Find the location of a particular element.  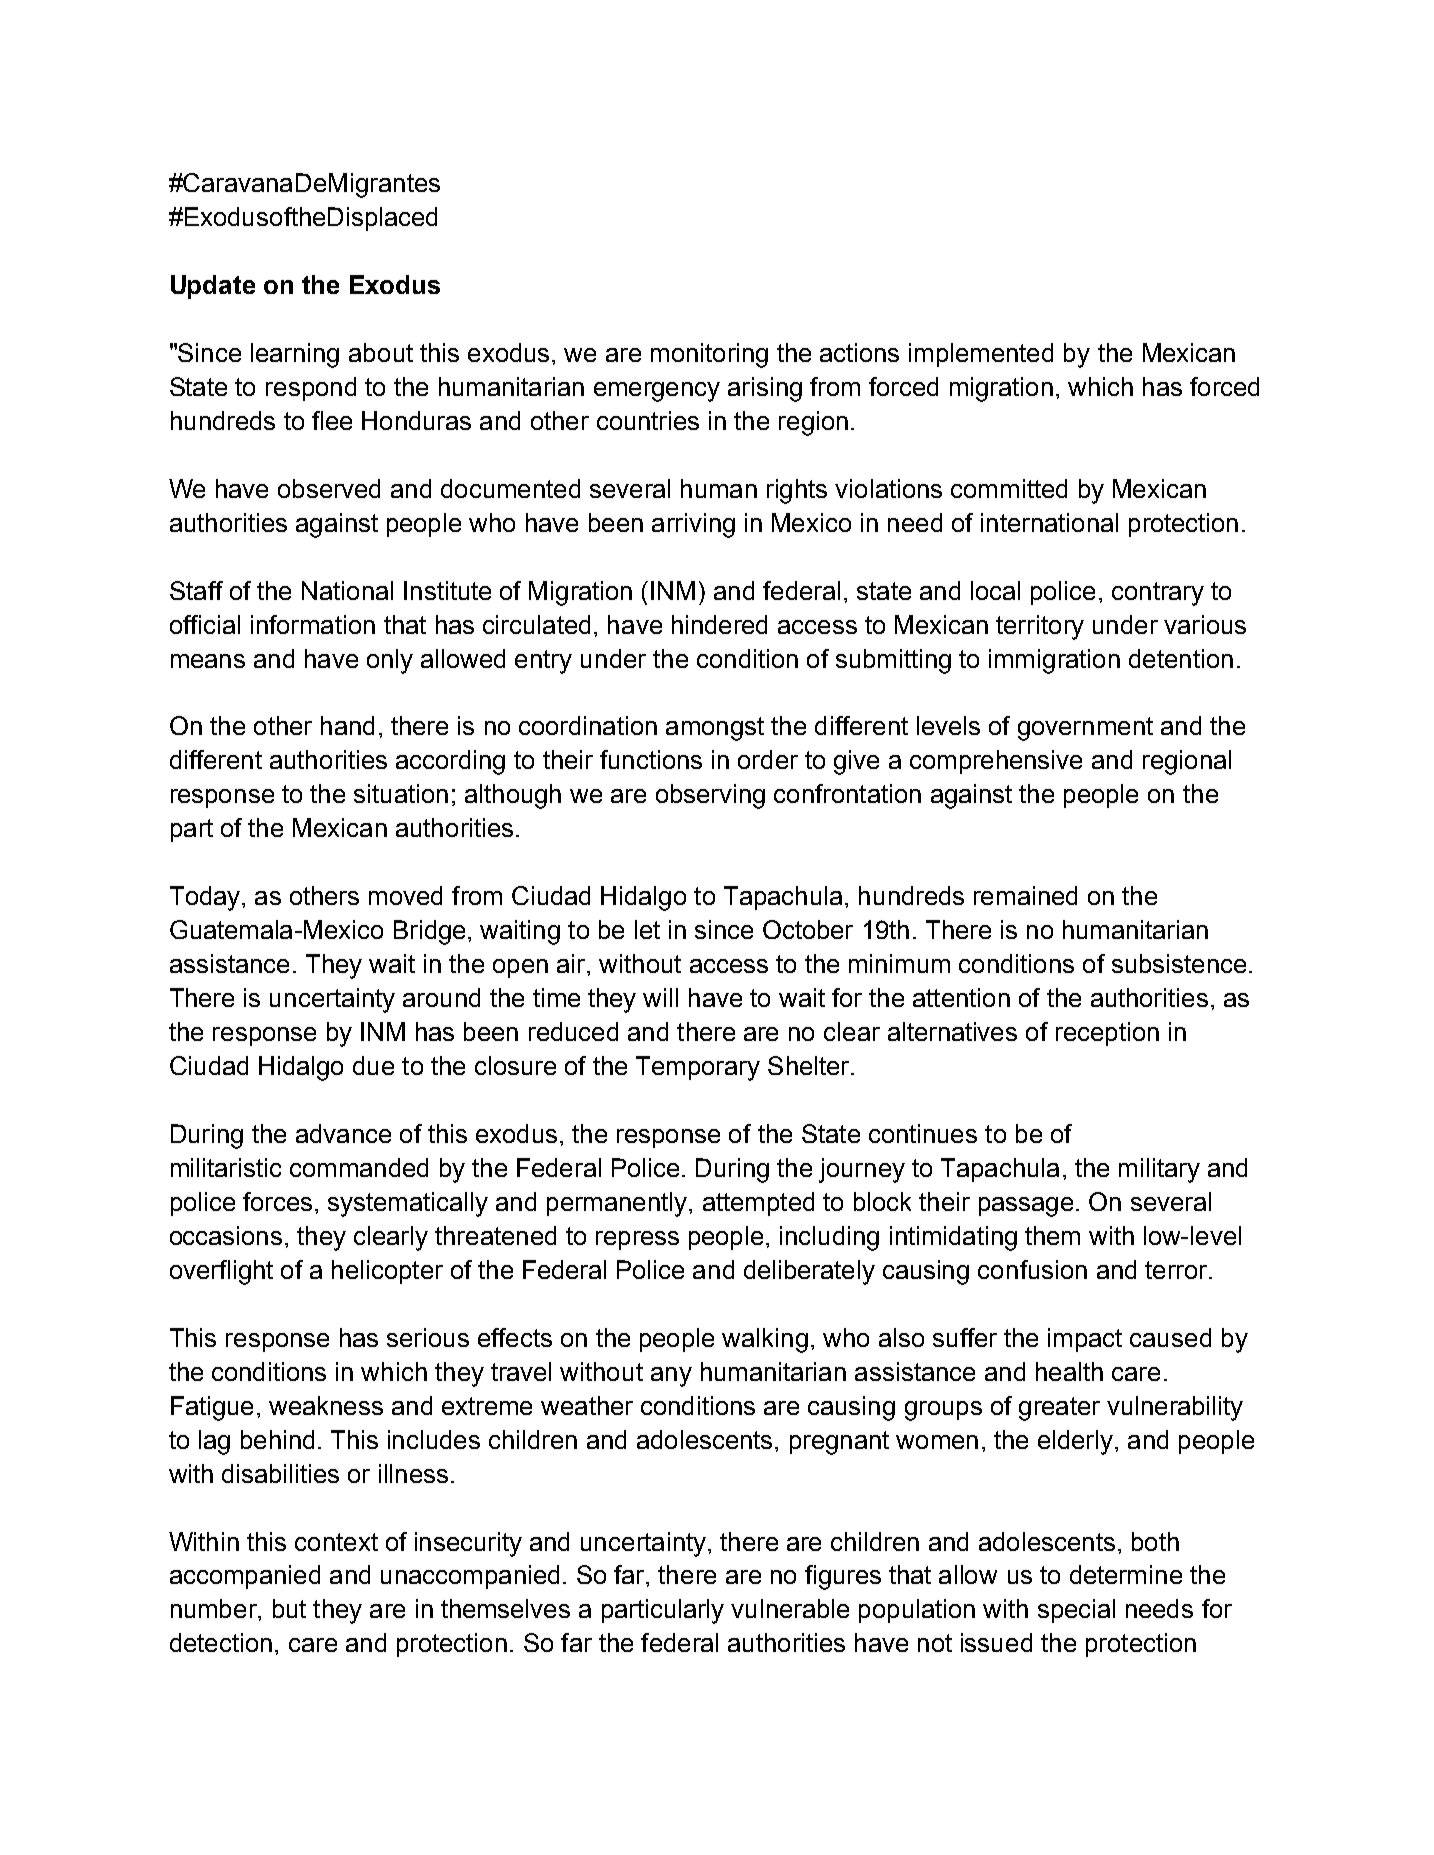

Bridge is located at coordinates (429, 932).
